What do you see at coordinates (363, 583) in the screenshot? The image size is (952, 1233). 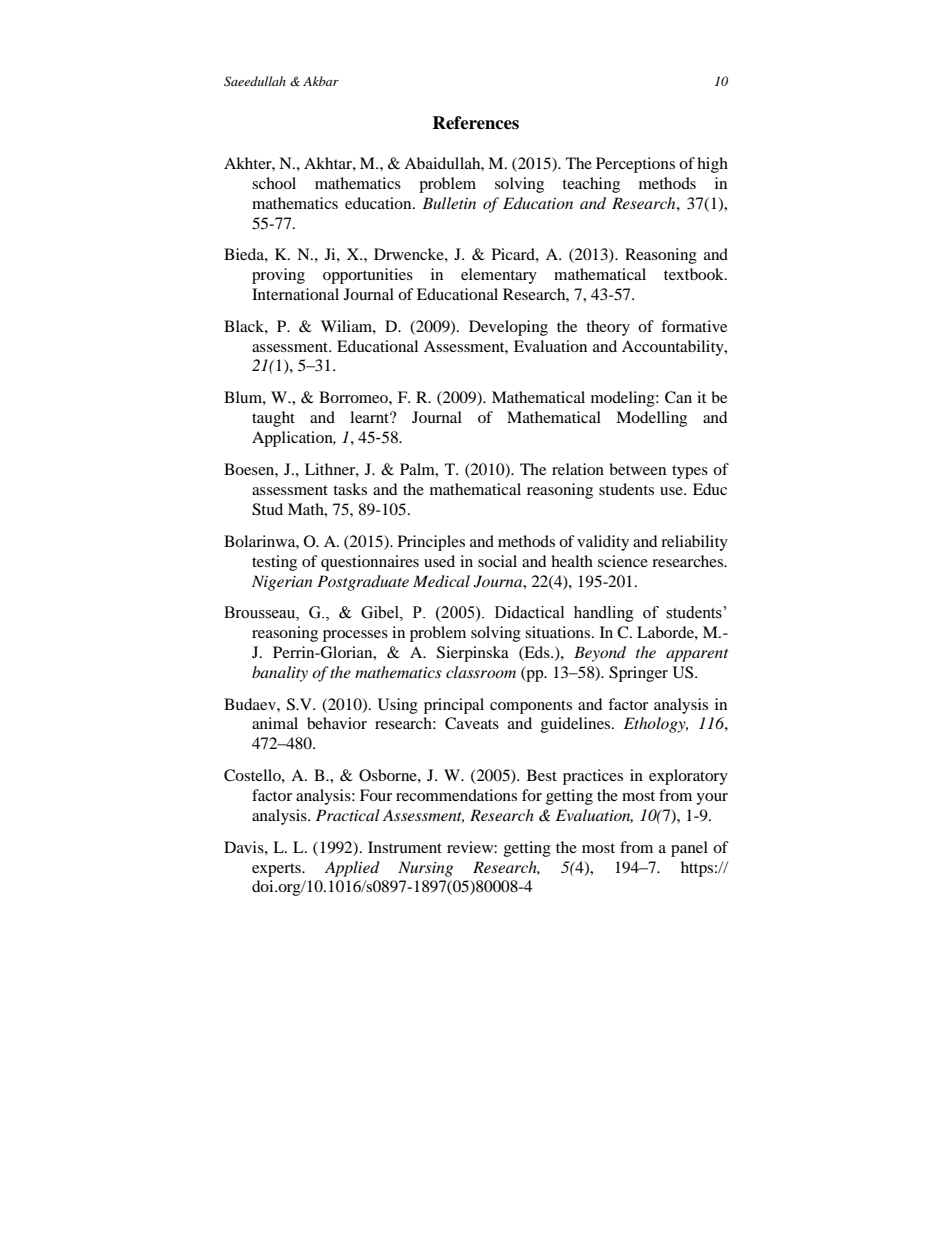 I see `Postgraduate` at bounding box center [363, 583].
